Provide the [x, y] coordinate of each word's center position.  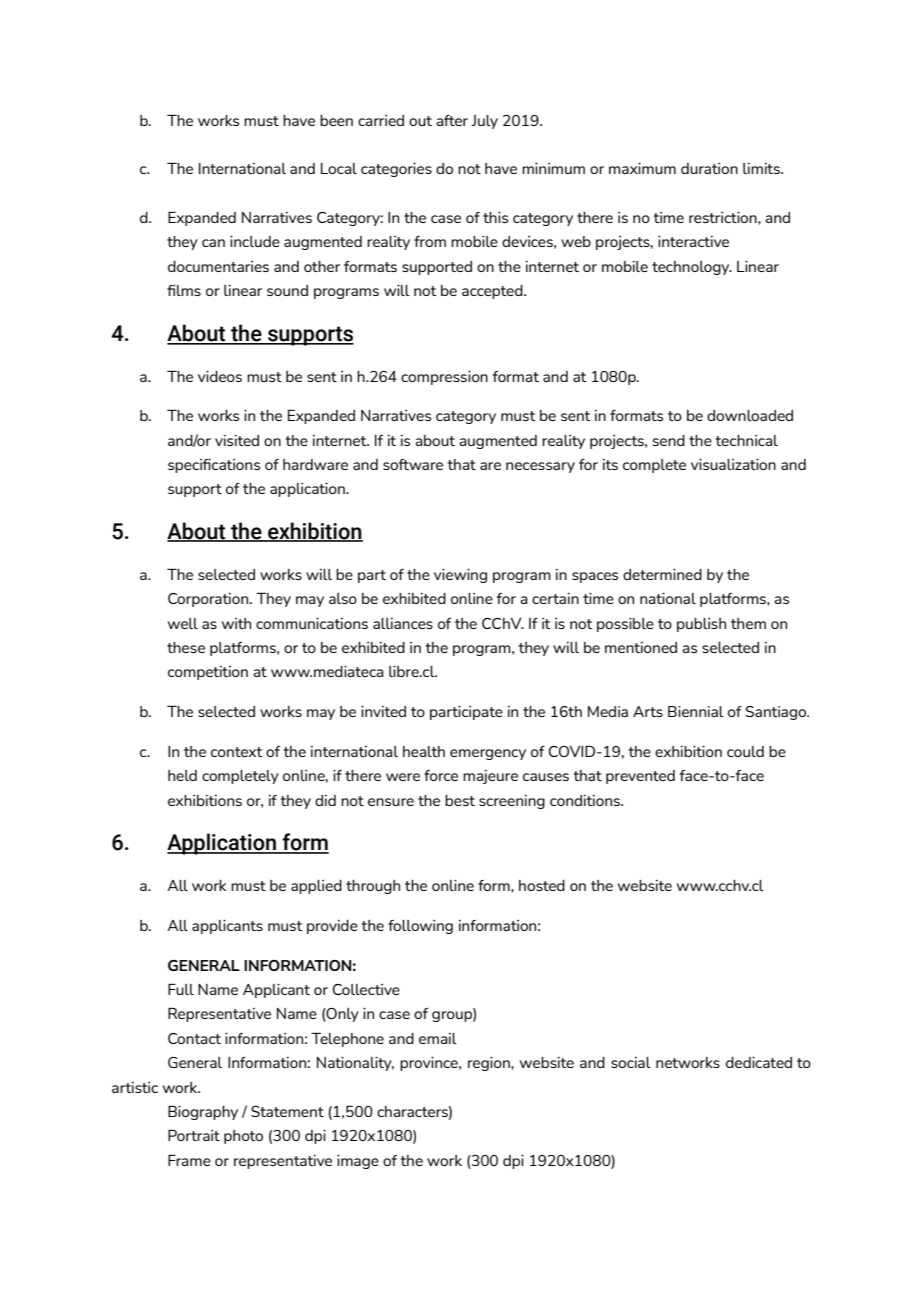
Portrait [194, 1135]
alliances [403, 623]
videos [220, 376]
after [452, 120]
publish [701, 625]
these [186, 647]
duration [709, 168]
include [255, 241]
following [420, 927]
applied [316, 887]
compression [444, 378]
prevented [640, 777]
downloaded [750, 415]
